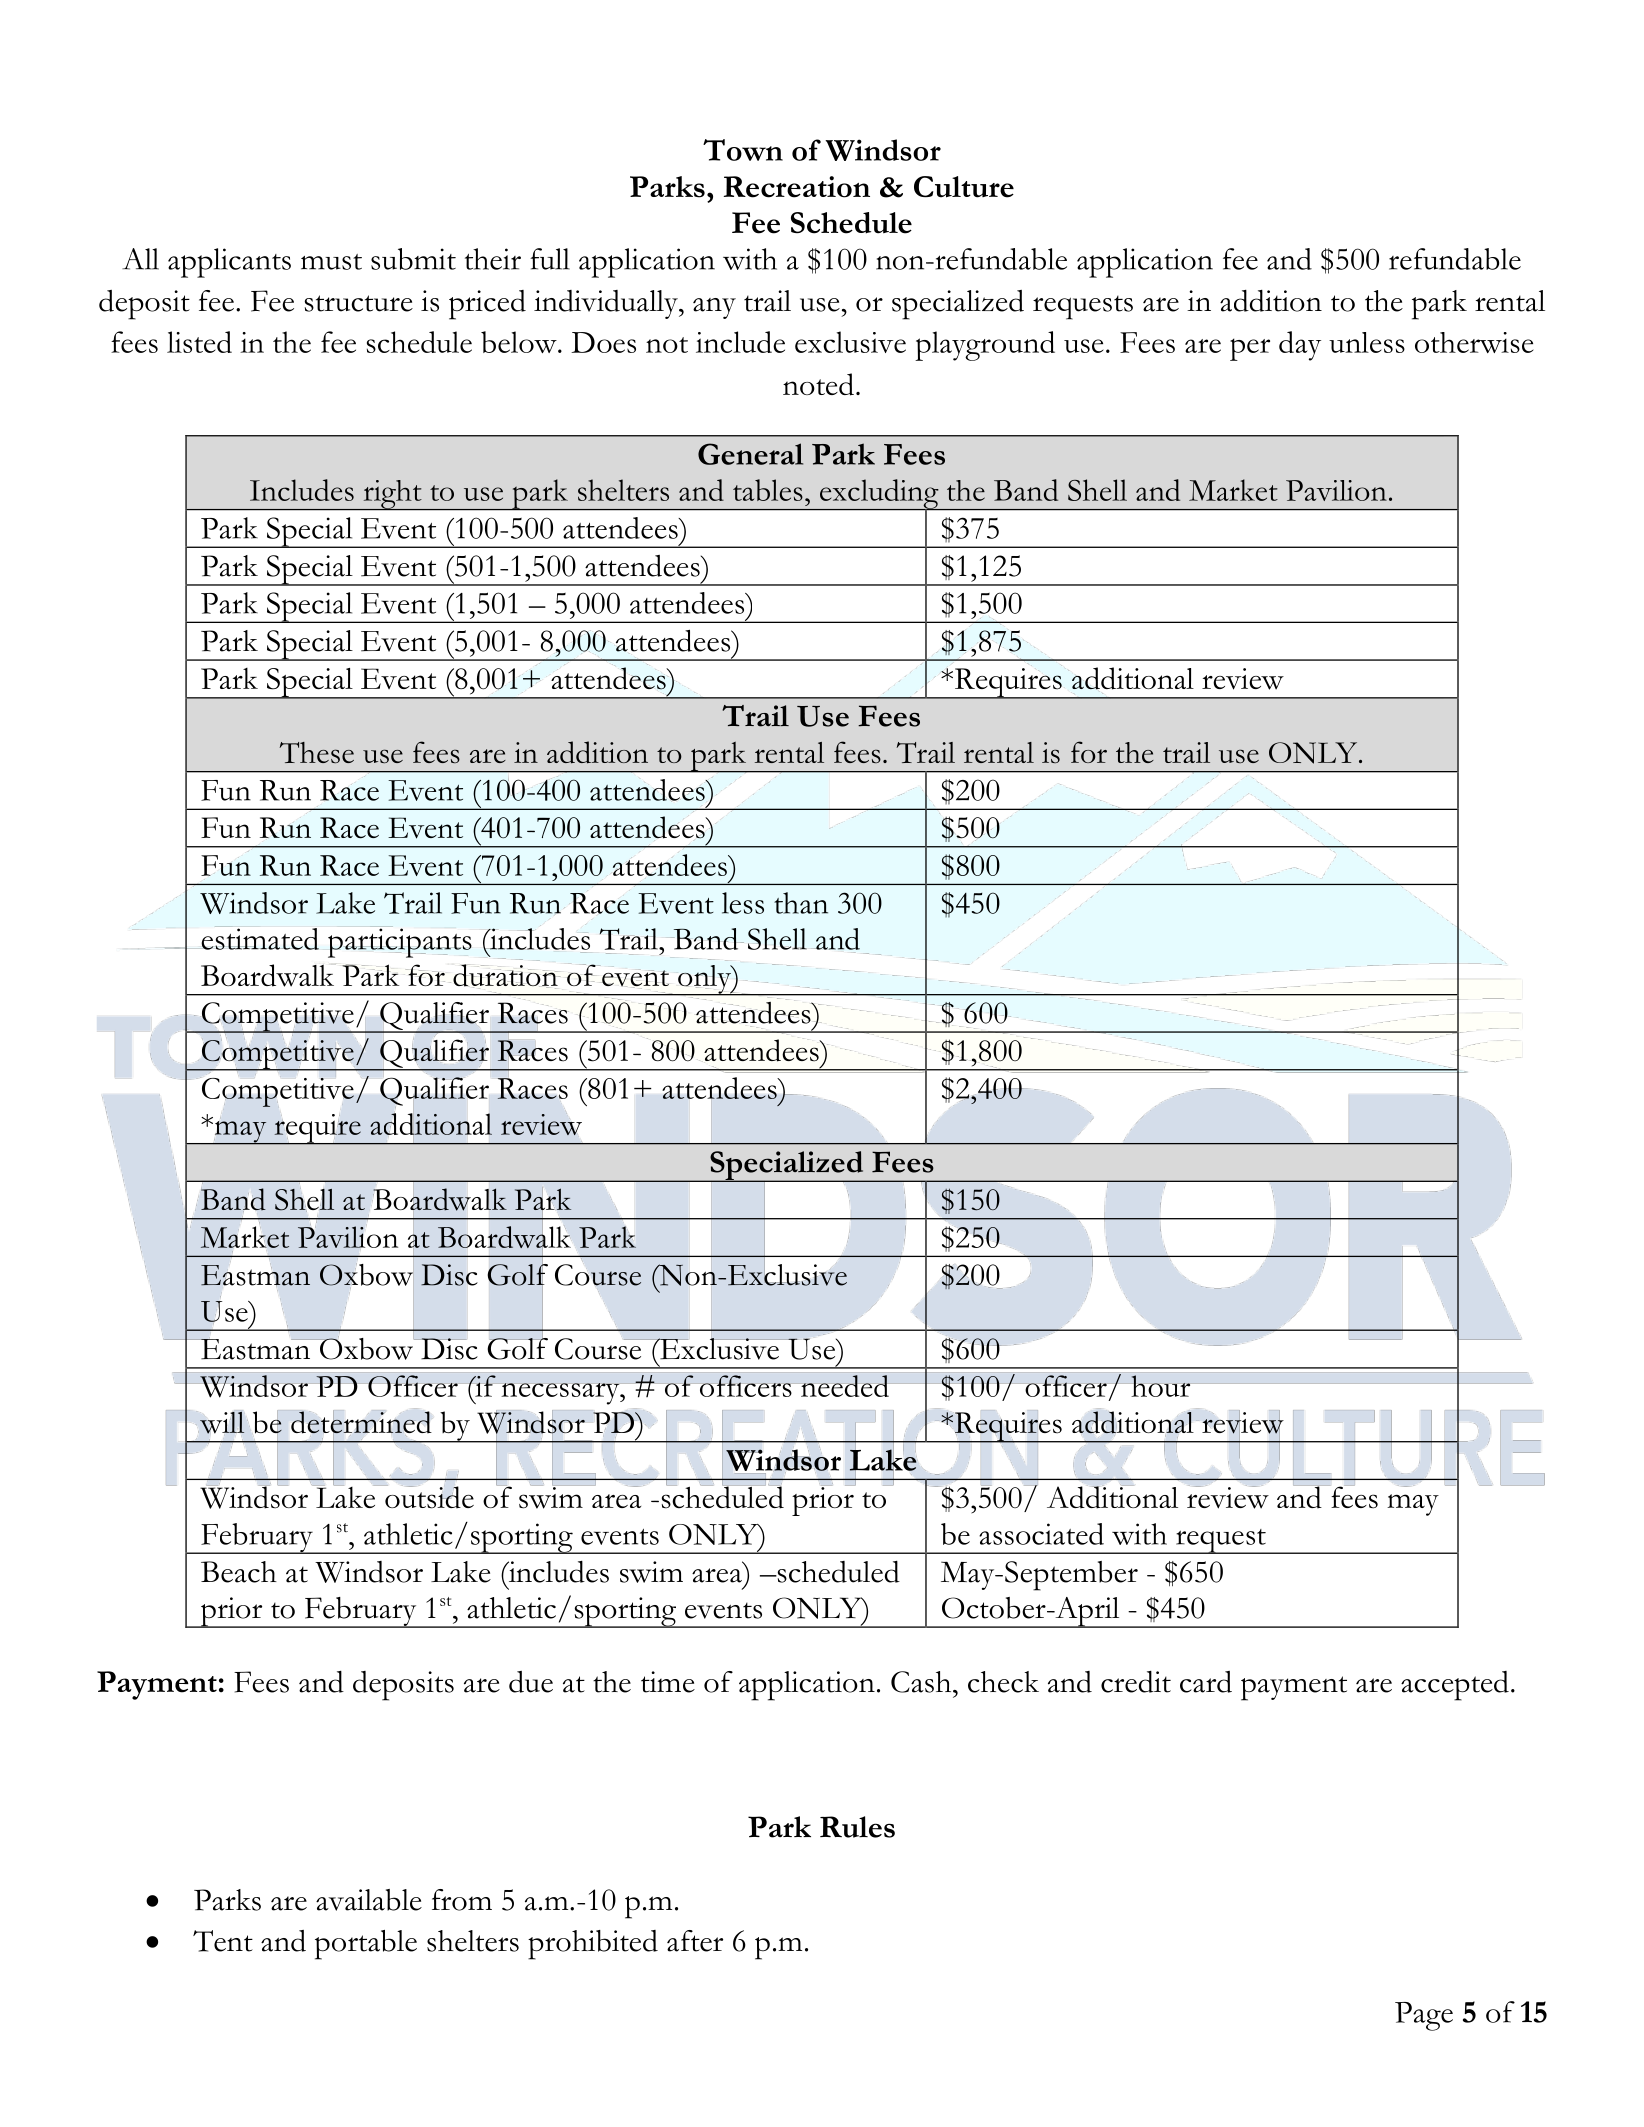  Describe the element at coordinates (695, 1941) in the screenshot. I see `after` at that location.
